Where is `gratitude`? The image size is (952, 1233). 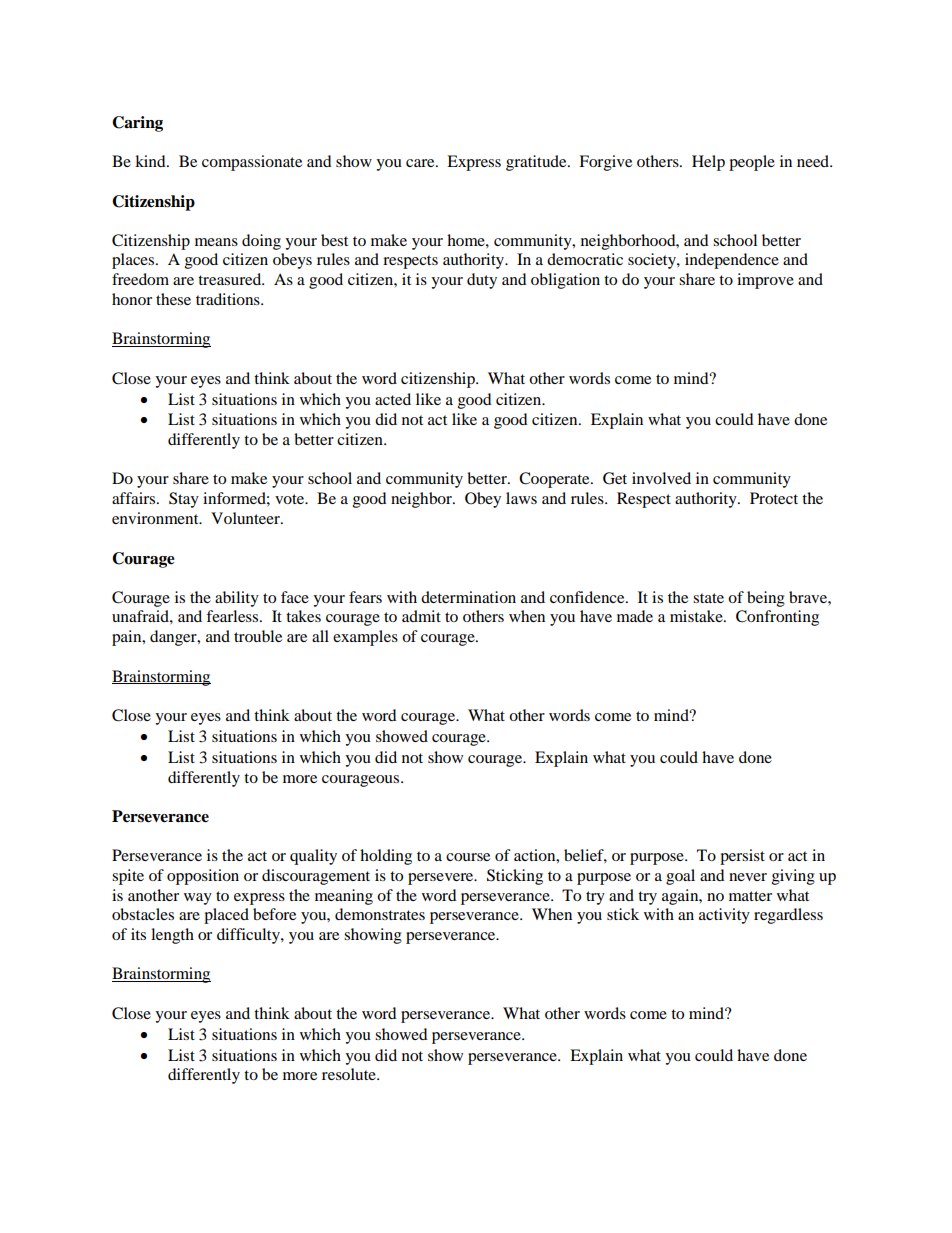
gratitude is located at coordinates (537, 163).
